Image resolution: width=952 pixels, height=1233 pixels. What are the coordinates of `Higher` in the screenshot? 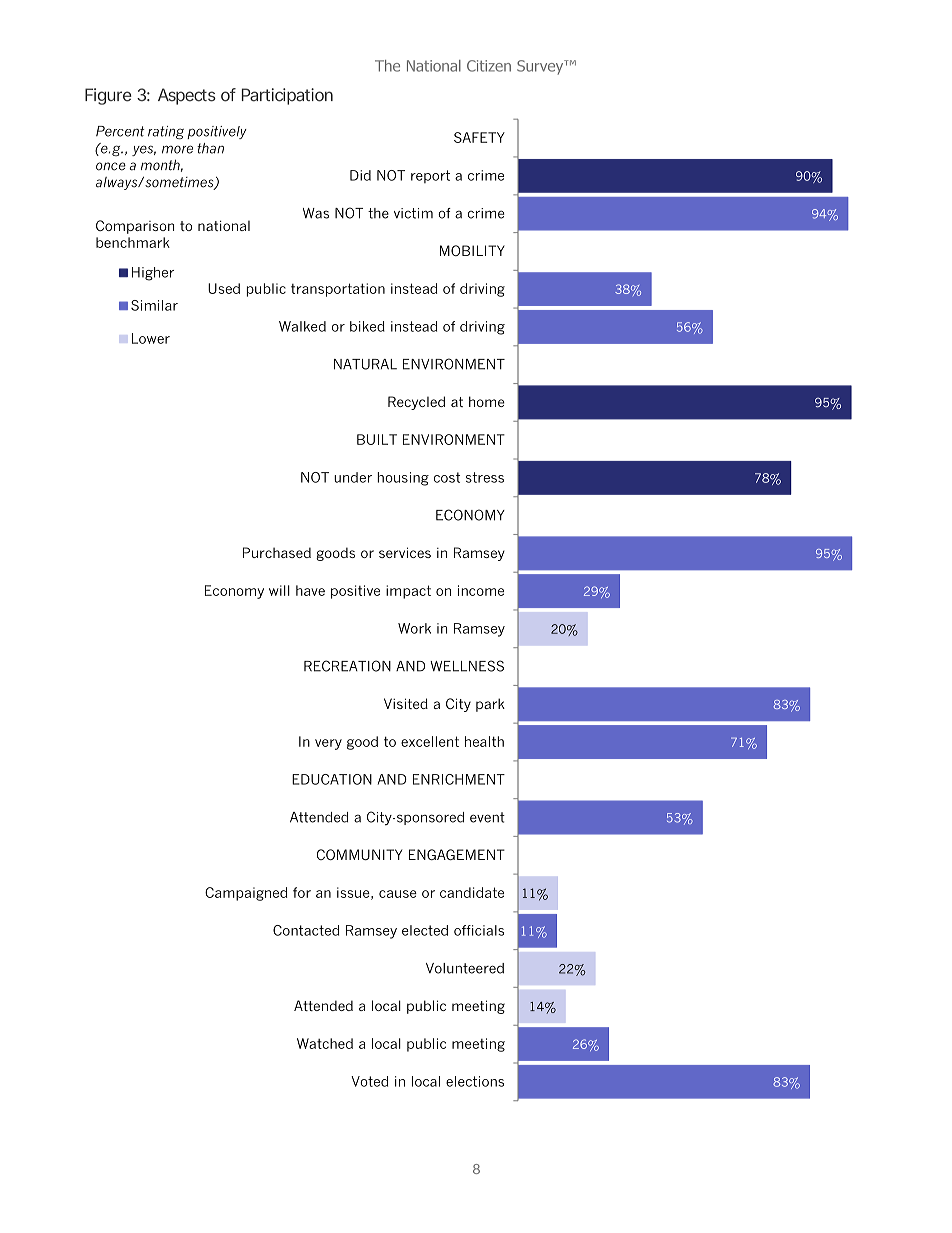 It's located at (153, 274).
